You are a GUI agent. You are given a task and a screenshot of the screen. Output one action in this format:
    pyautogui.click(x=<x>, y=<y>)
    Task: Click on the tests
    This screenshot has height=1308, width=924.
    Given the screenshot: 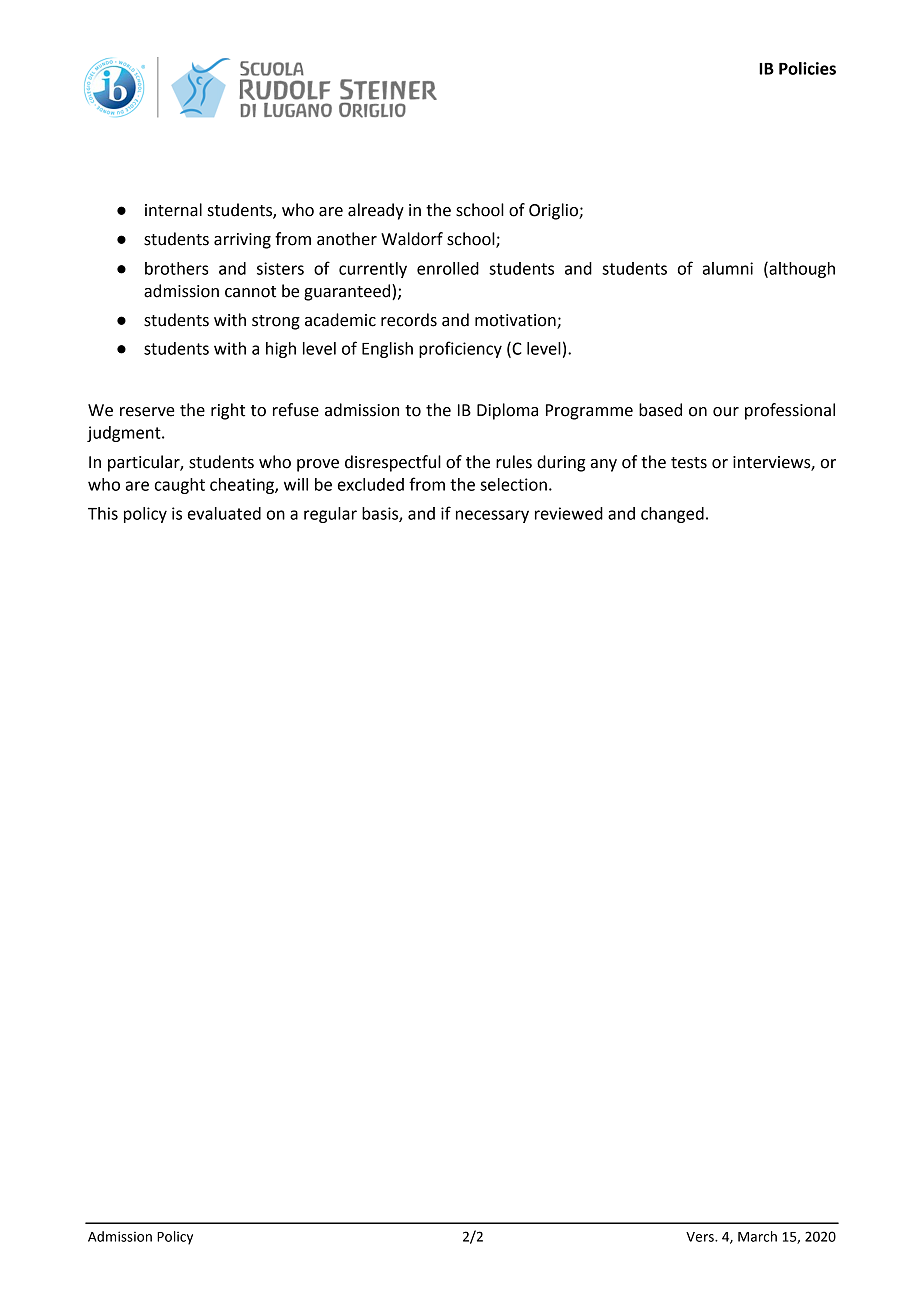 What is the action you would take?
    pyautogui.click(x=689, y=463)
